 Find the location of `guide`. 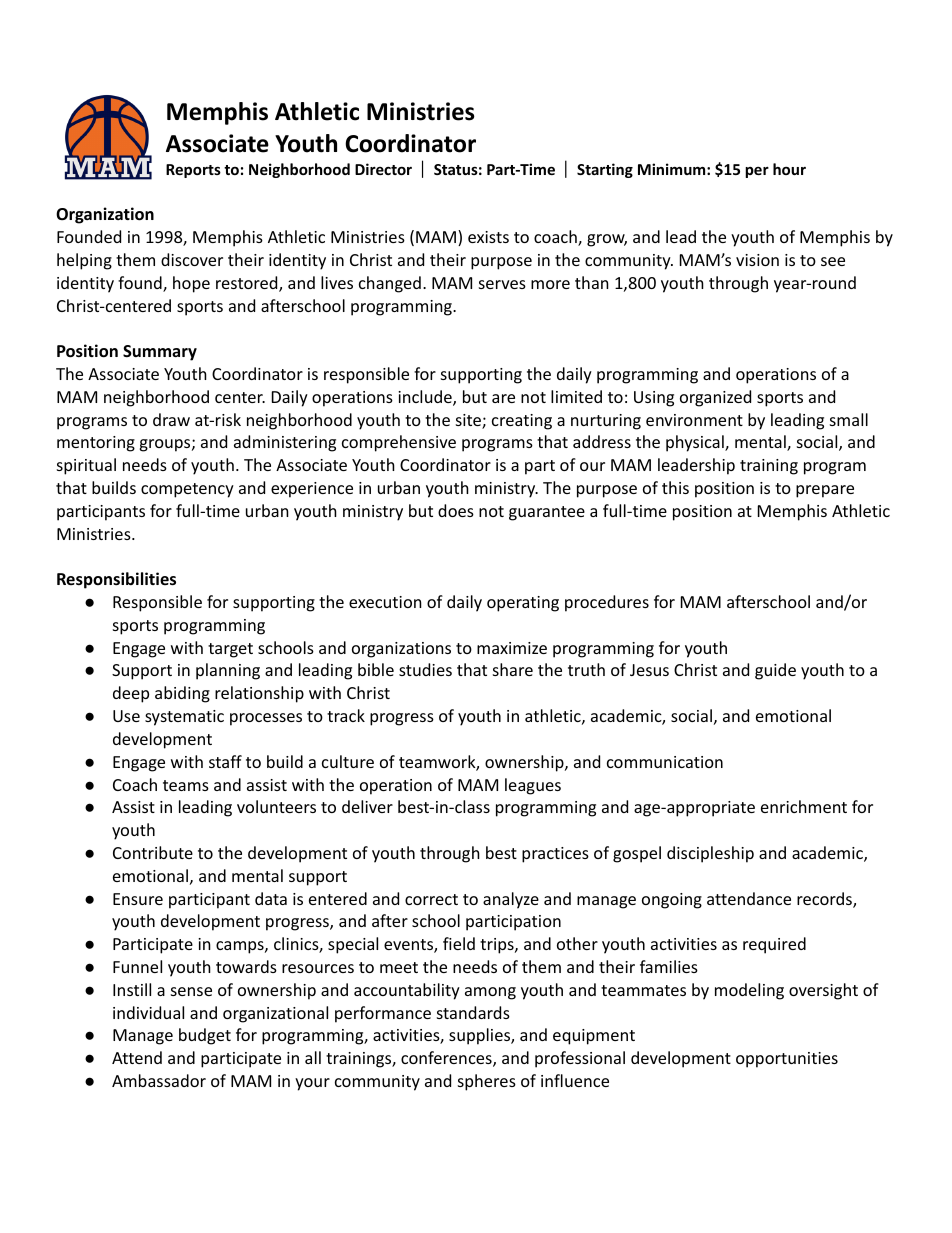

guide is located at coordinates (775, 671).
